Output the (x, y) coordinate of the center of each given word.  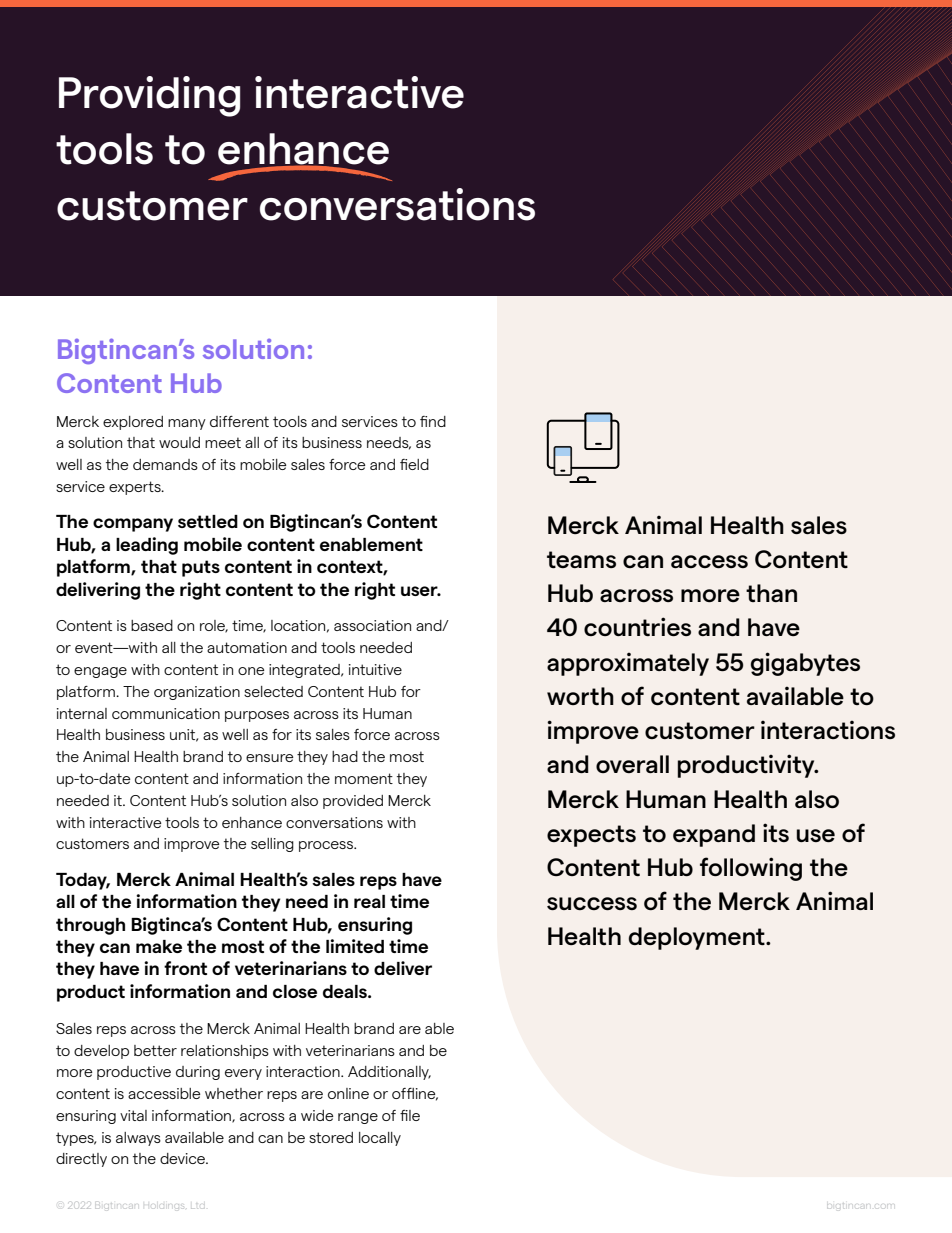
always (138, 1139)
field (414, 464)
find (433, 421)
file (410, 1115)
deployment (698, 938)
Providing (149, 96)
